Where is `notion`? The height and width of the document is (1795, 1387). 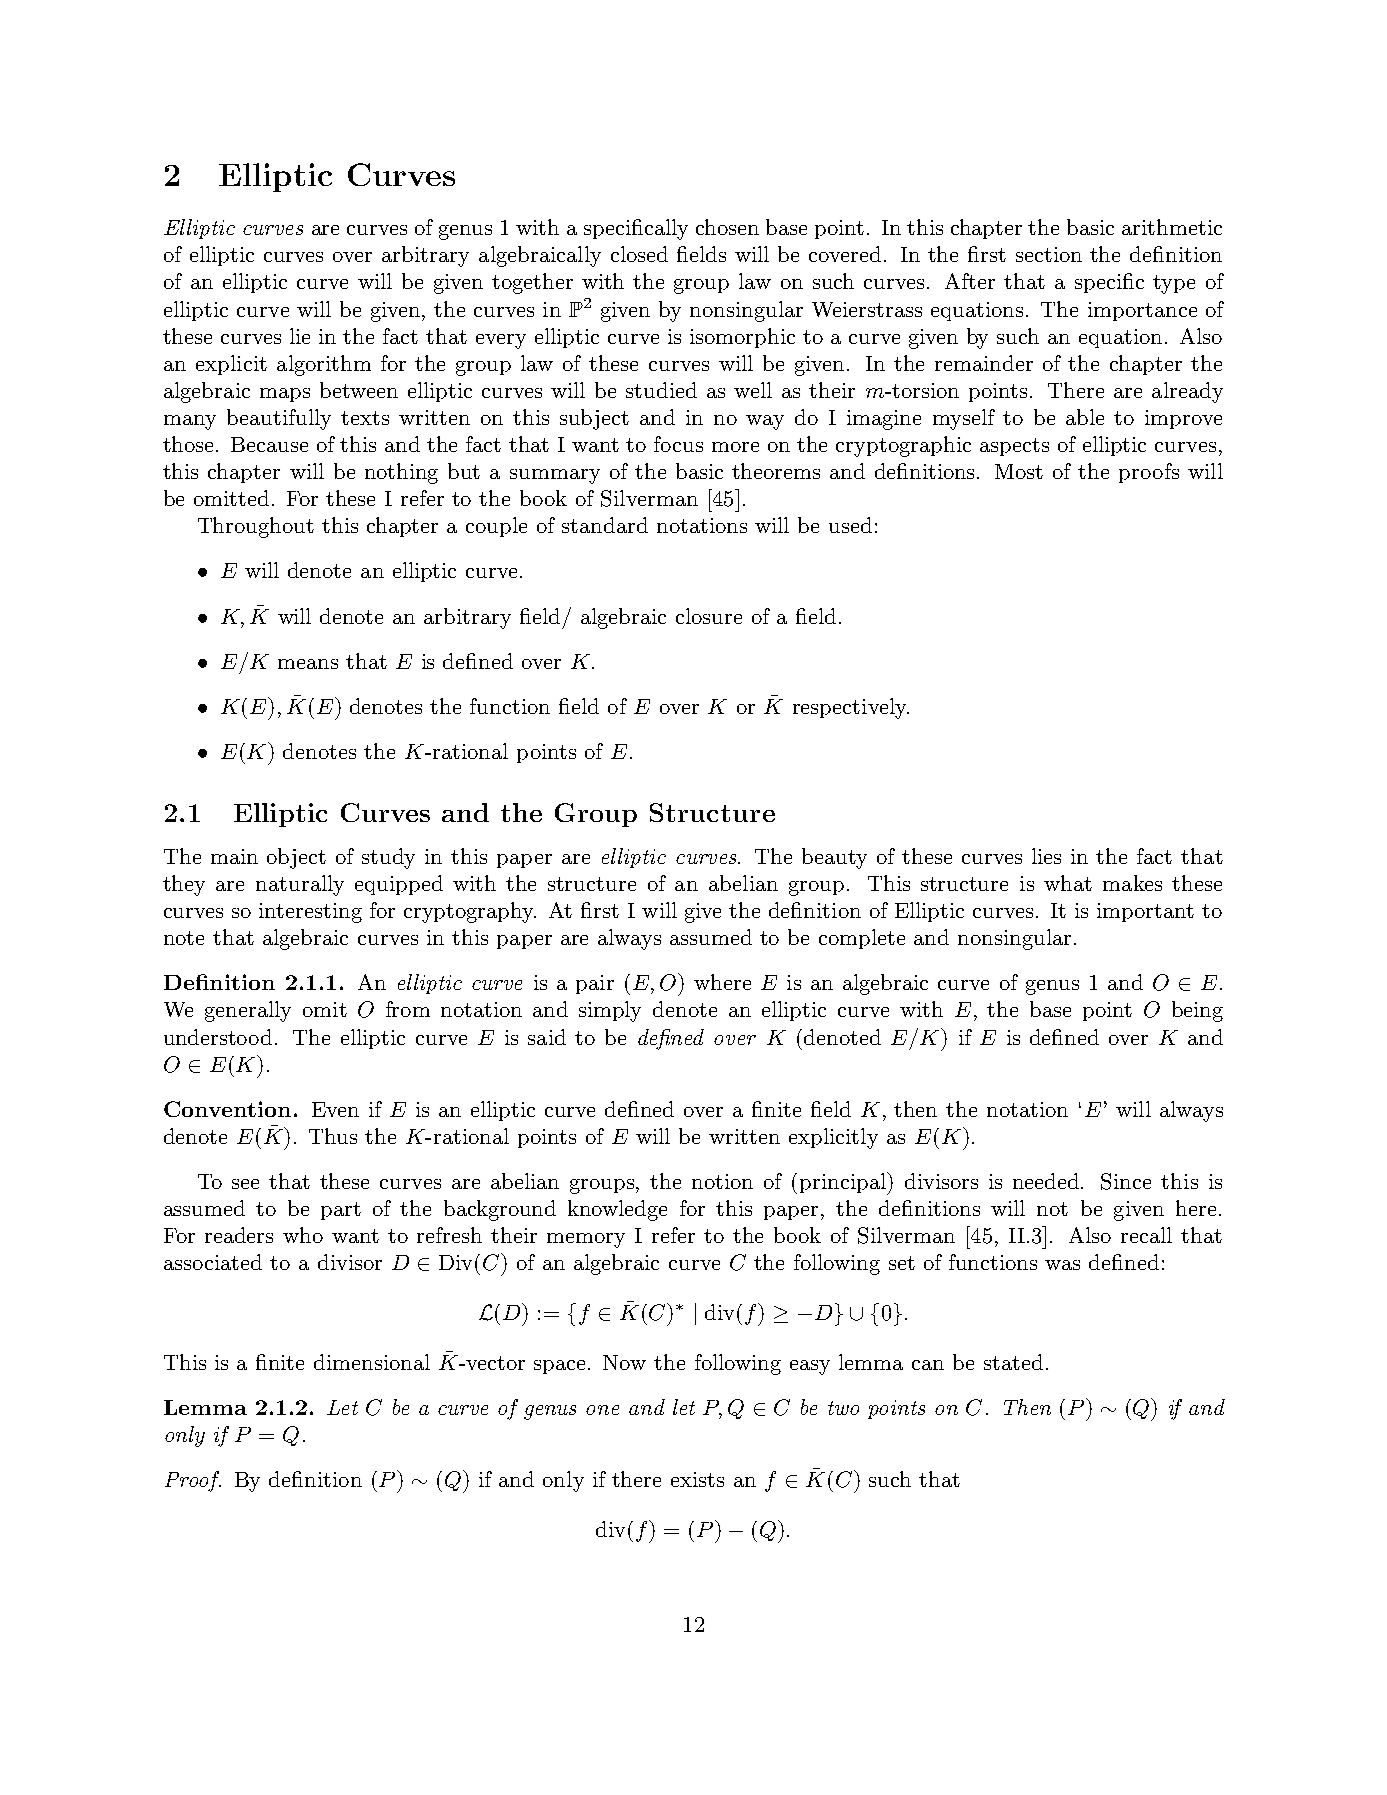 notion is located at coordinates (722, 1181).
